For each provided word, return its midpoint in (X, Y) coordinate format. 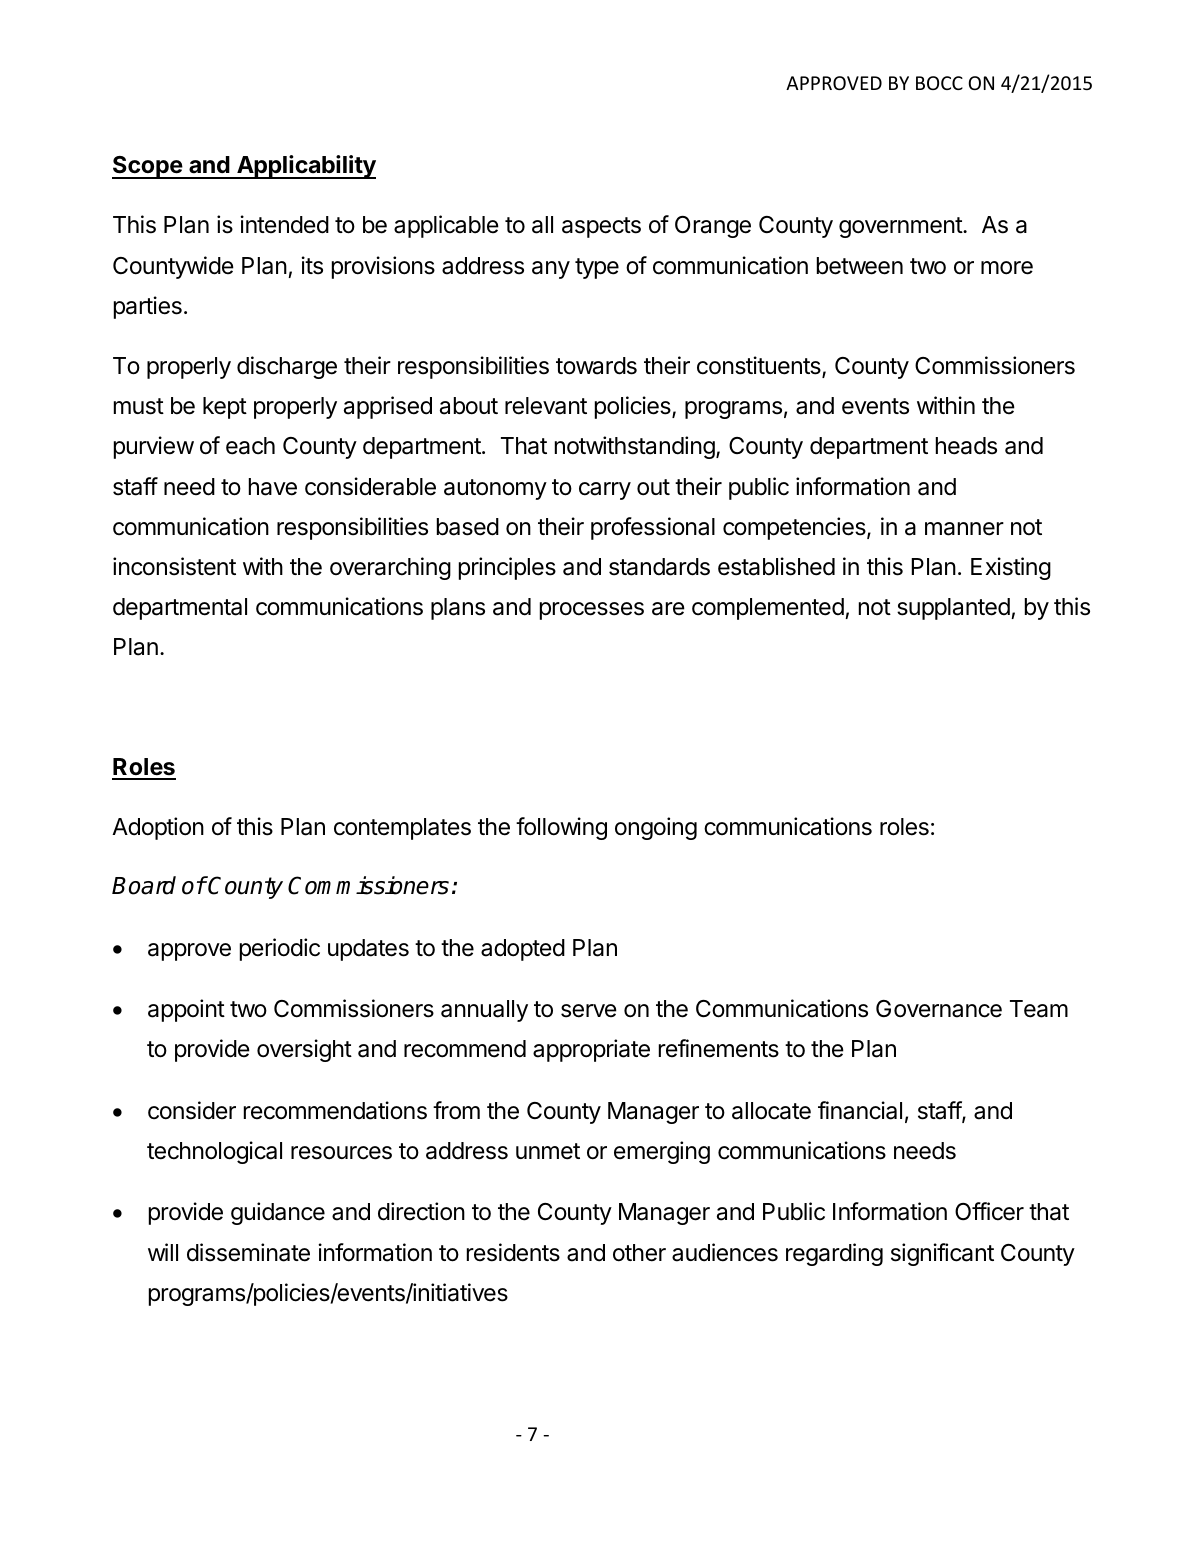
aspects (601, 227)
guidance (278, 1213)
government (901, 227)
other (639, 1253)
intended (285, 224)
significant (942, 1254)
